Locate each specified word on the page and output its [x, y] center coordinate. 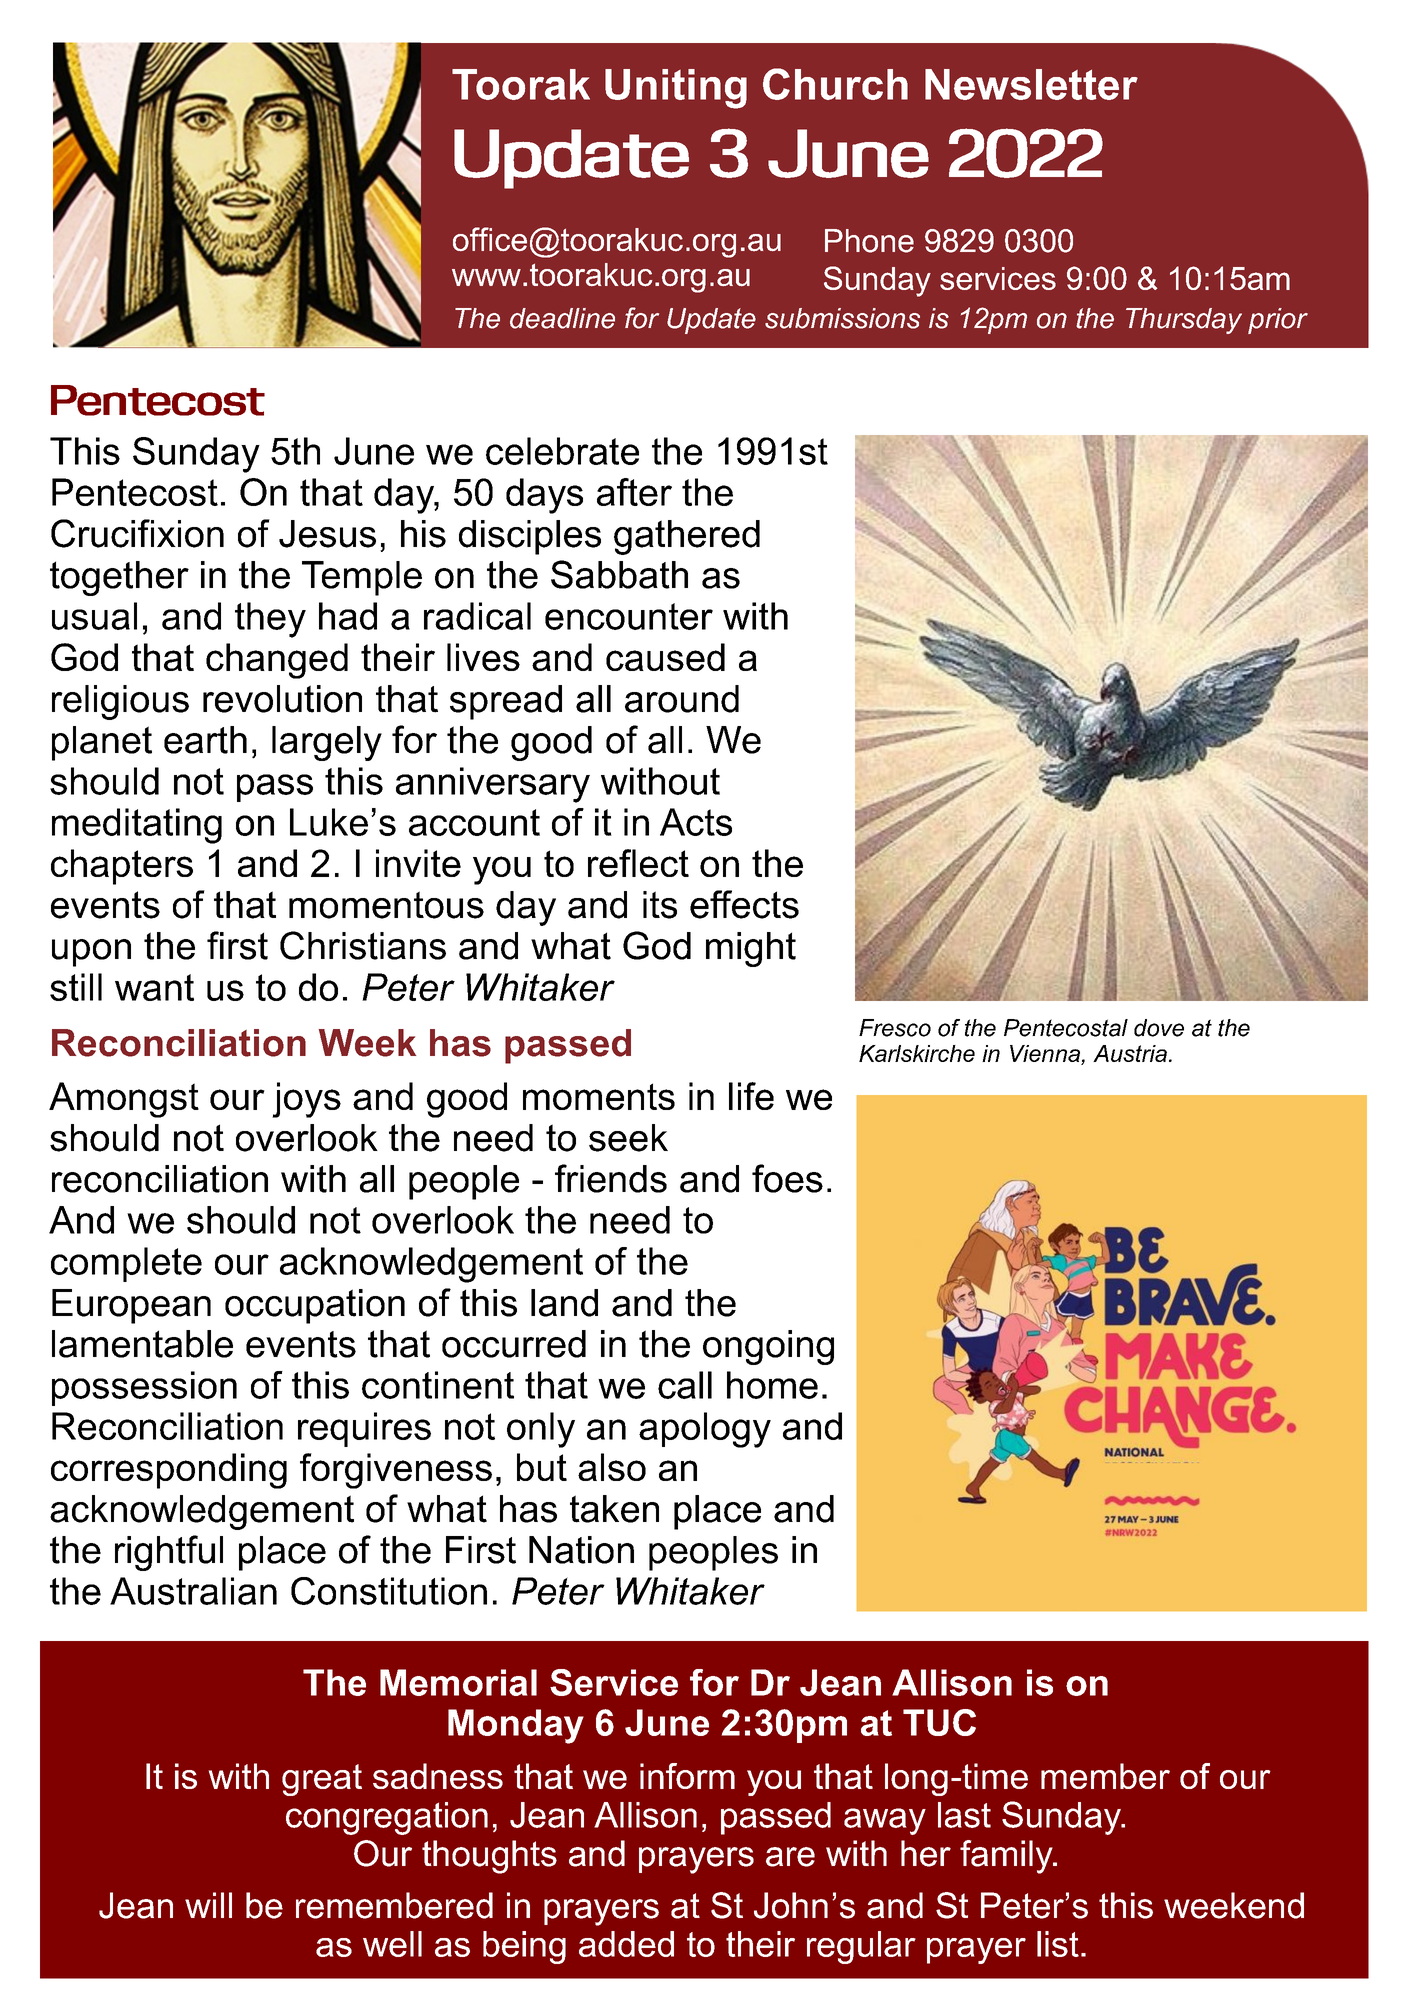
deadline [562, 318]
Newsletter [1031, 84]
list [1058, 1944]
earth [205, 740]
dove [1159, 1028]
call [685, 1385]
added [626, 1944]
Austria [1130, 1053]
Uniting [676, 89]
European [131, 1306]
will [208, 1905]
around [682, 699]
